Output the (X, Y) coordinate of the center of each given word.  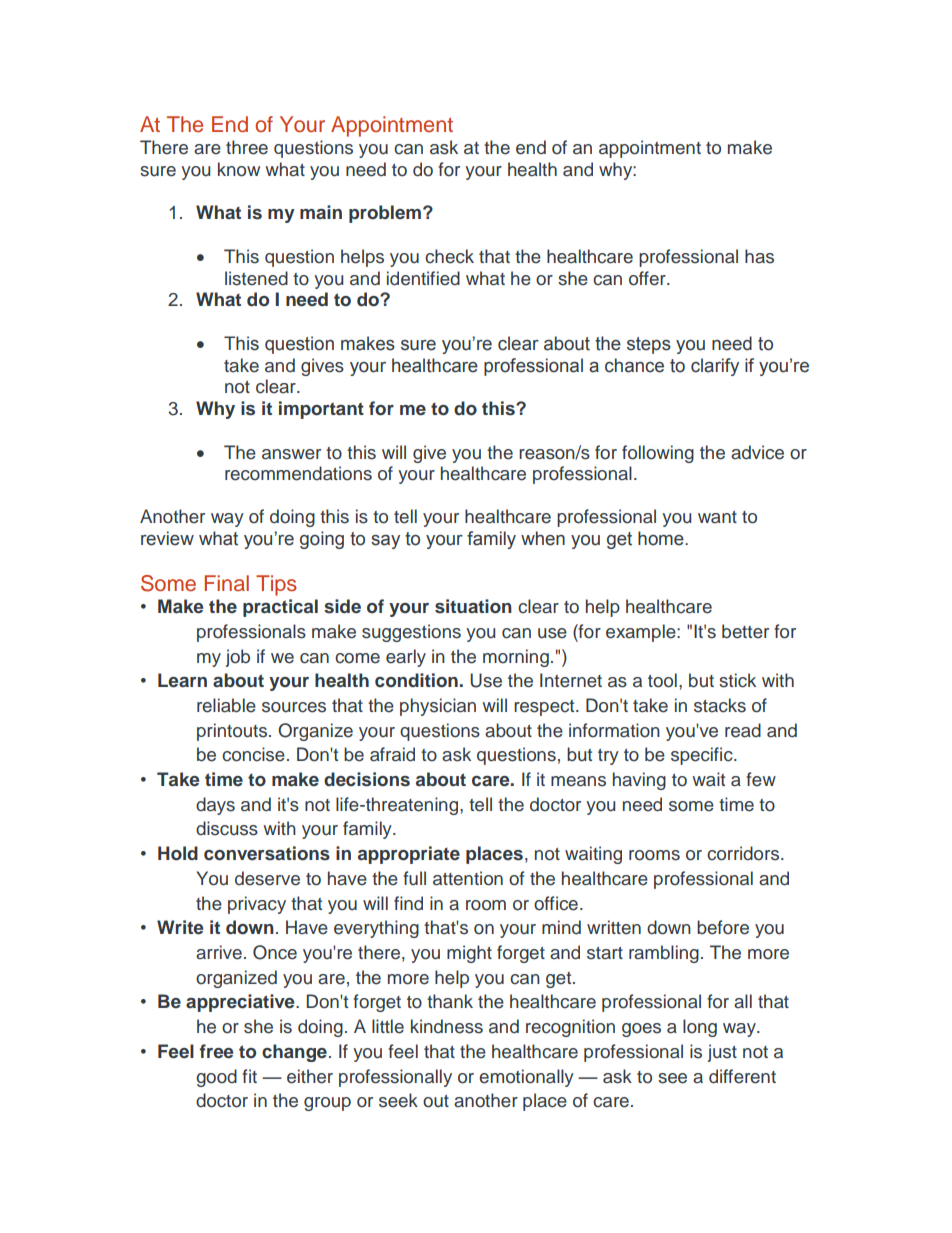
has (759, 256)
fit (249, 1076)
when (543, 538)
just (722, 1053)
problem (385, 214)
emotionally (526, 1078)
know (239, 169)
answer (291, 454)
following (658, 454)
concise (253, 754)
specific (703, 756)
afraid (392, 754)
